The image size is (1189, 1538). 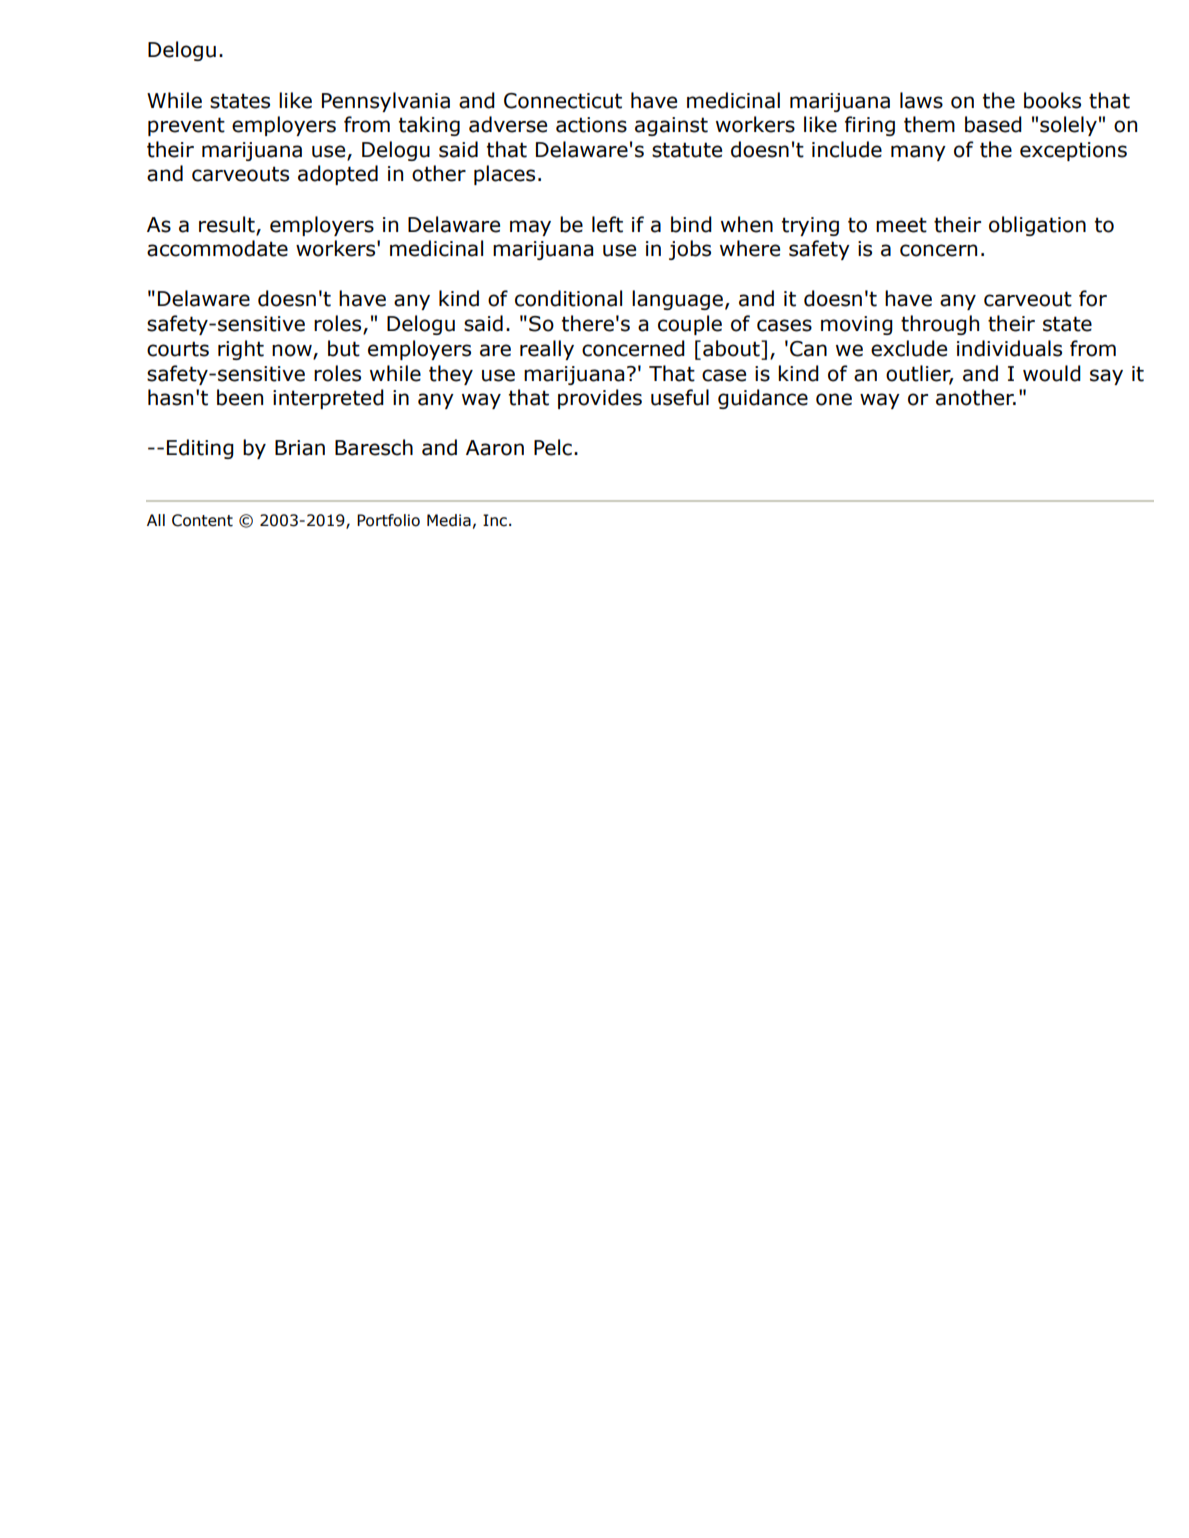 What do you see at coordinates (763, 399) in the screenshot?
I see `guidance` at bounding box center [763, 399].
